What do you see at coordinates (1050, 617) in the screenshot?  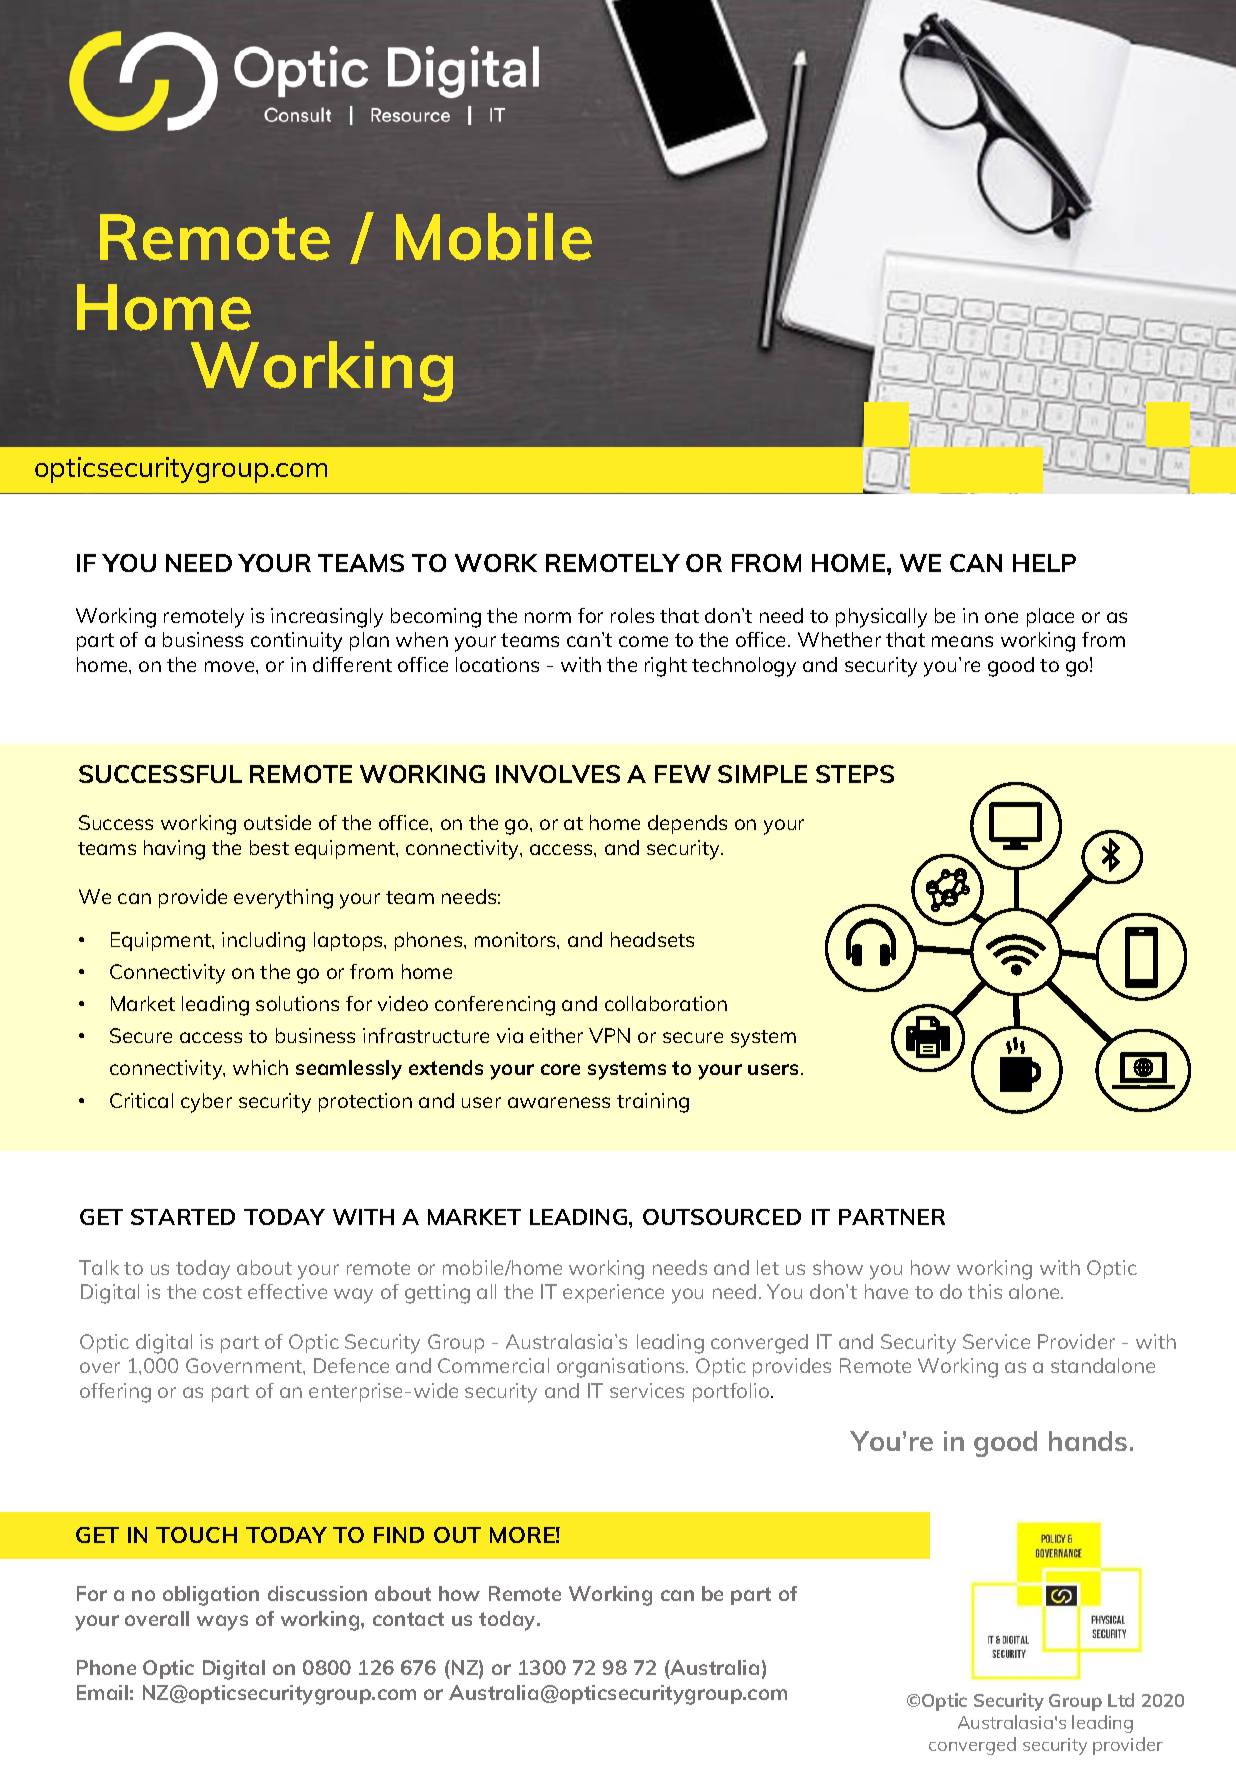 I see `place` at bounding box center [1050, 617].
